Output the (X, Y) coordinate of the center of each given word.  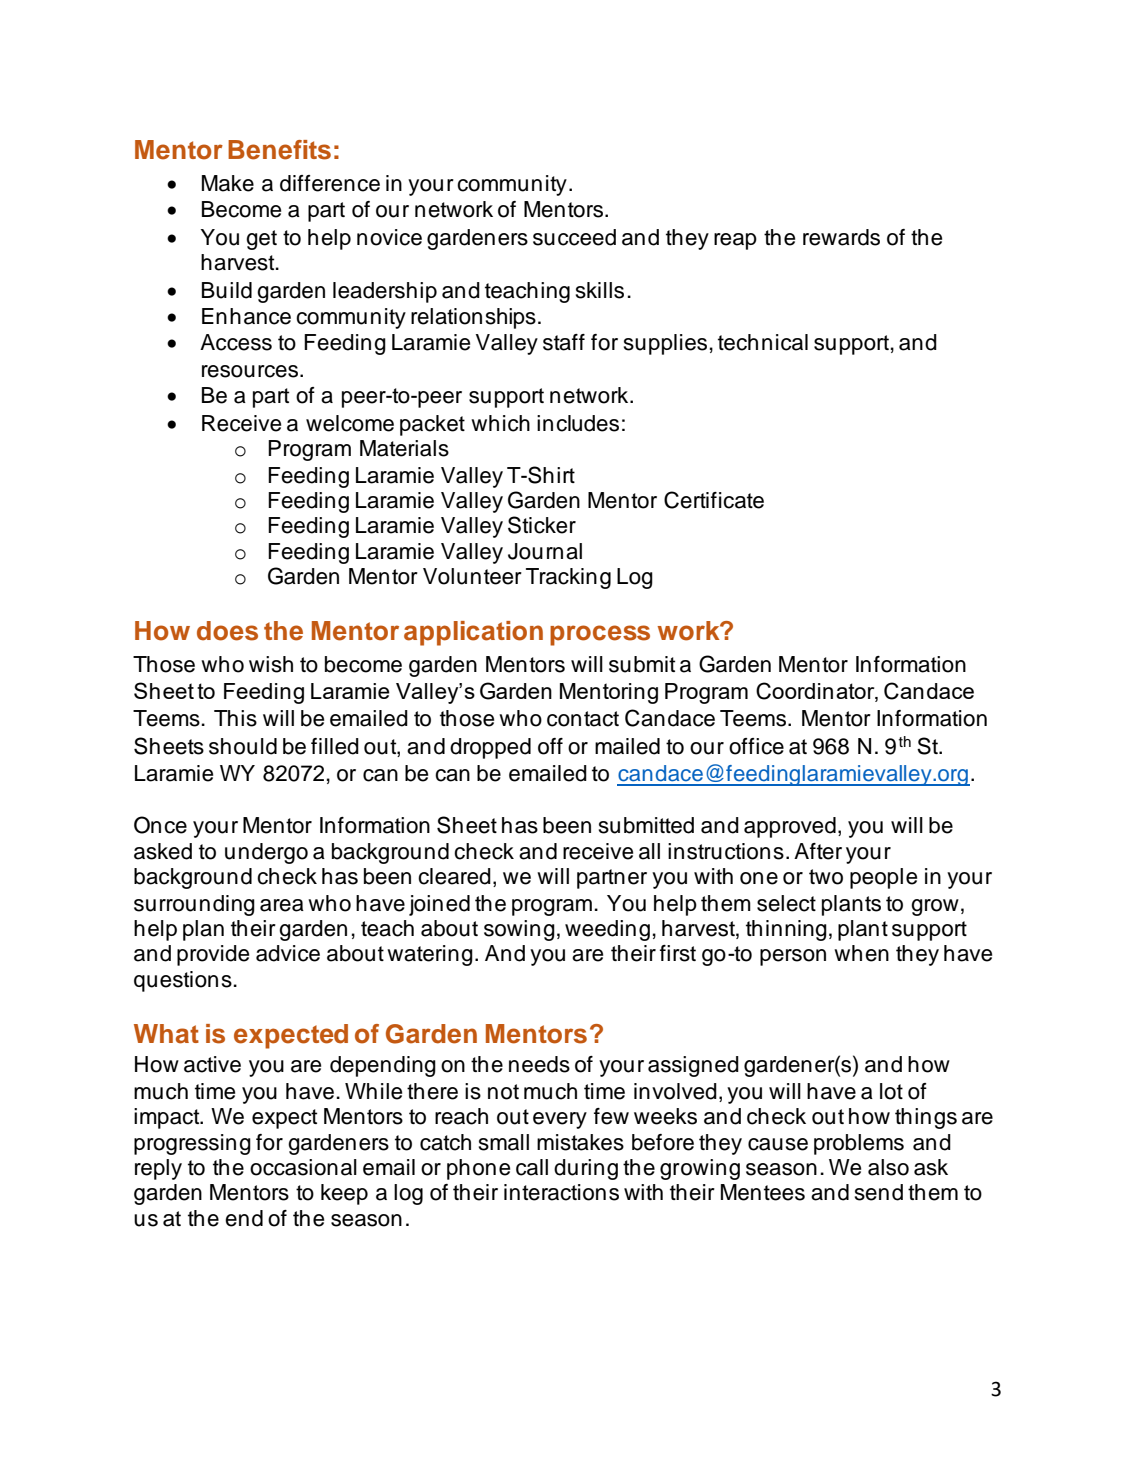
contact (583, 719)
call (532, 1167)
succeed (574, 237)
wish (271, 664)
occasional (303, 1167)
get (261, 240)
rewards (841, 237)
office (756, 746)
